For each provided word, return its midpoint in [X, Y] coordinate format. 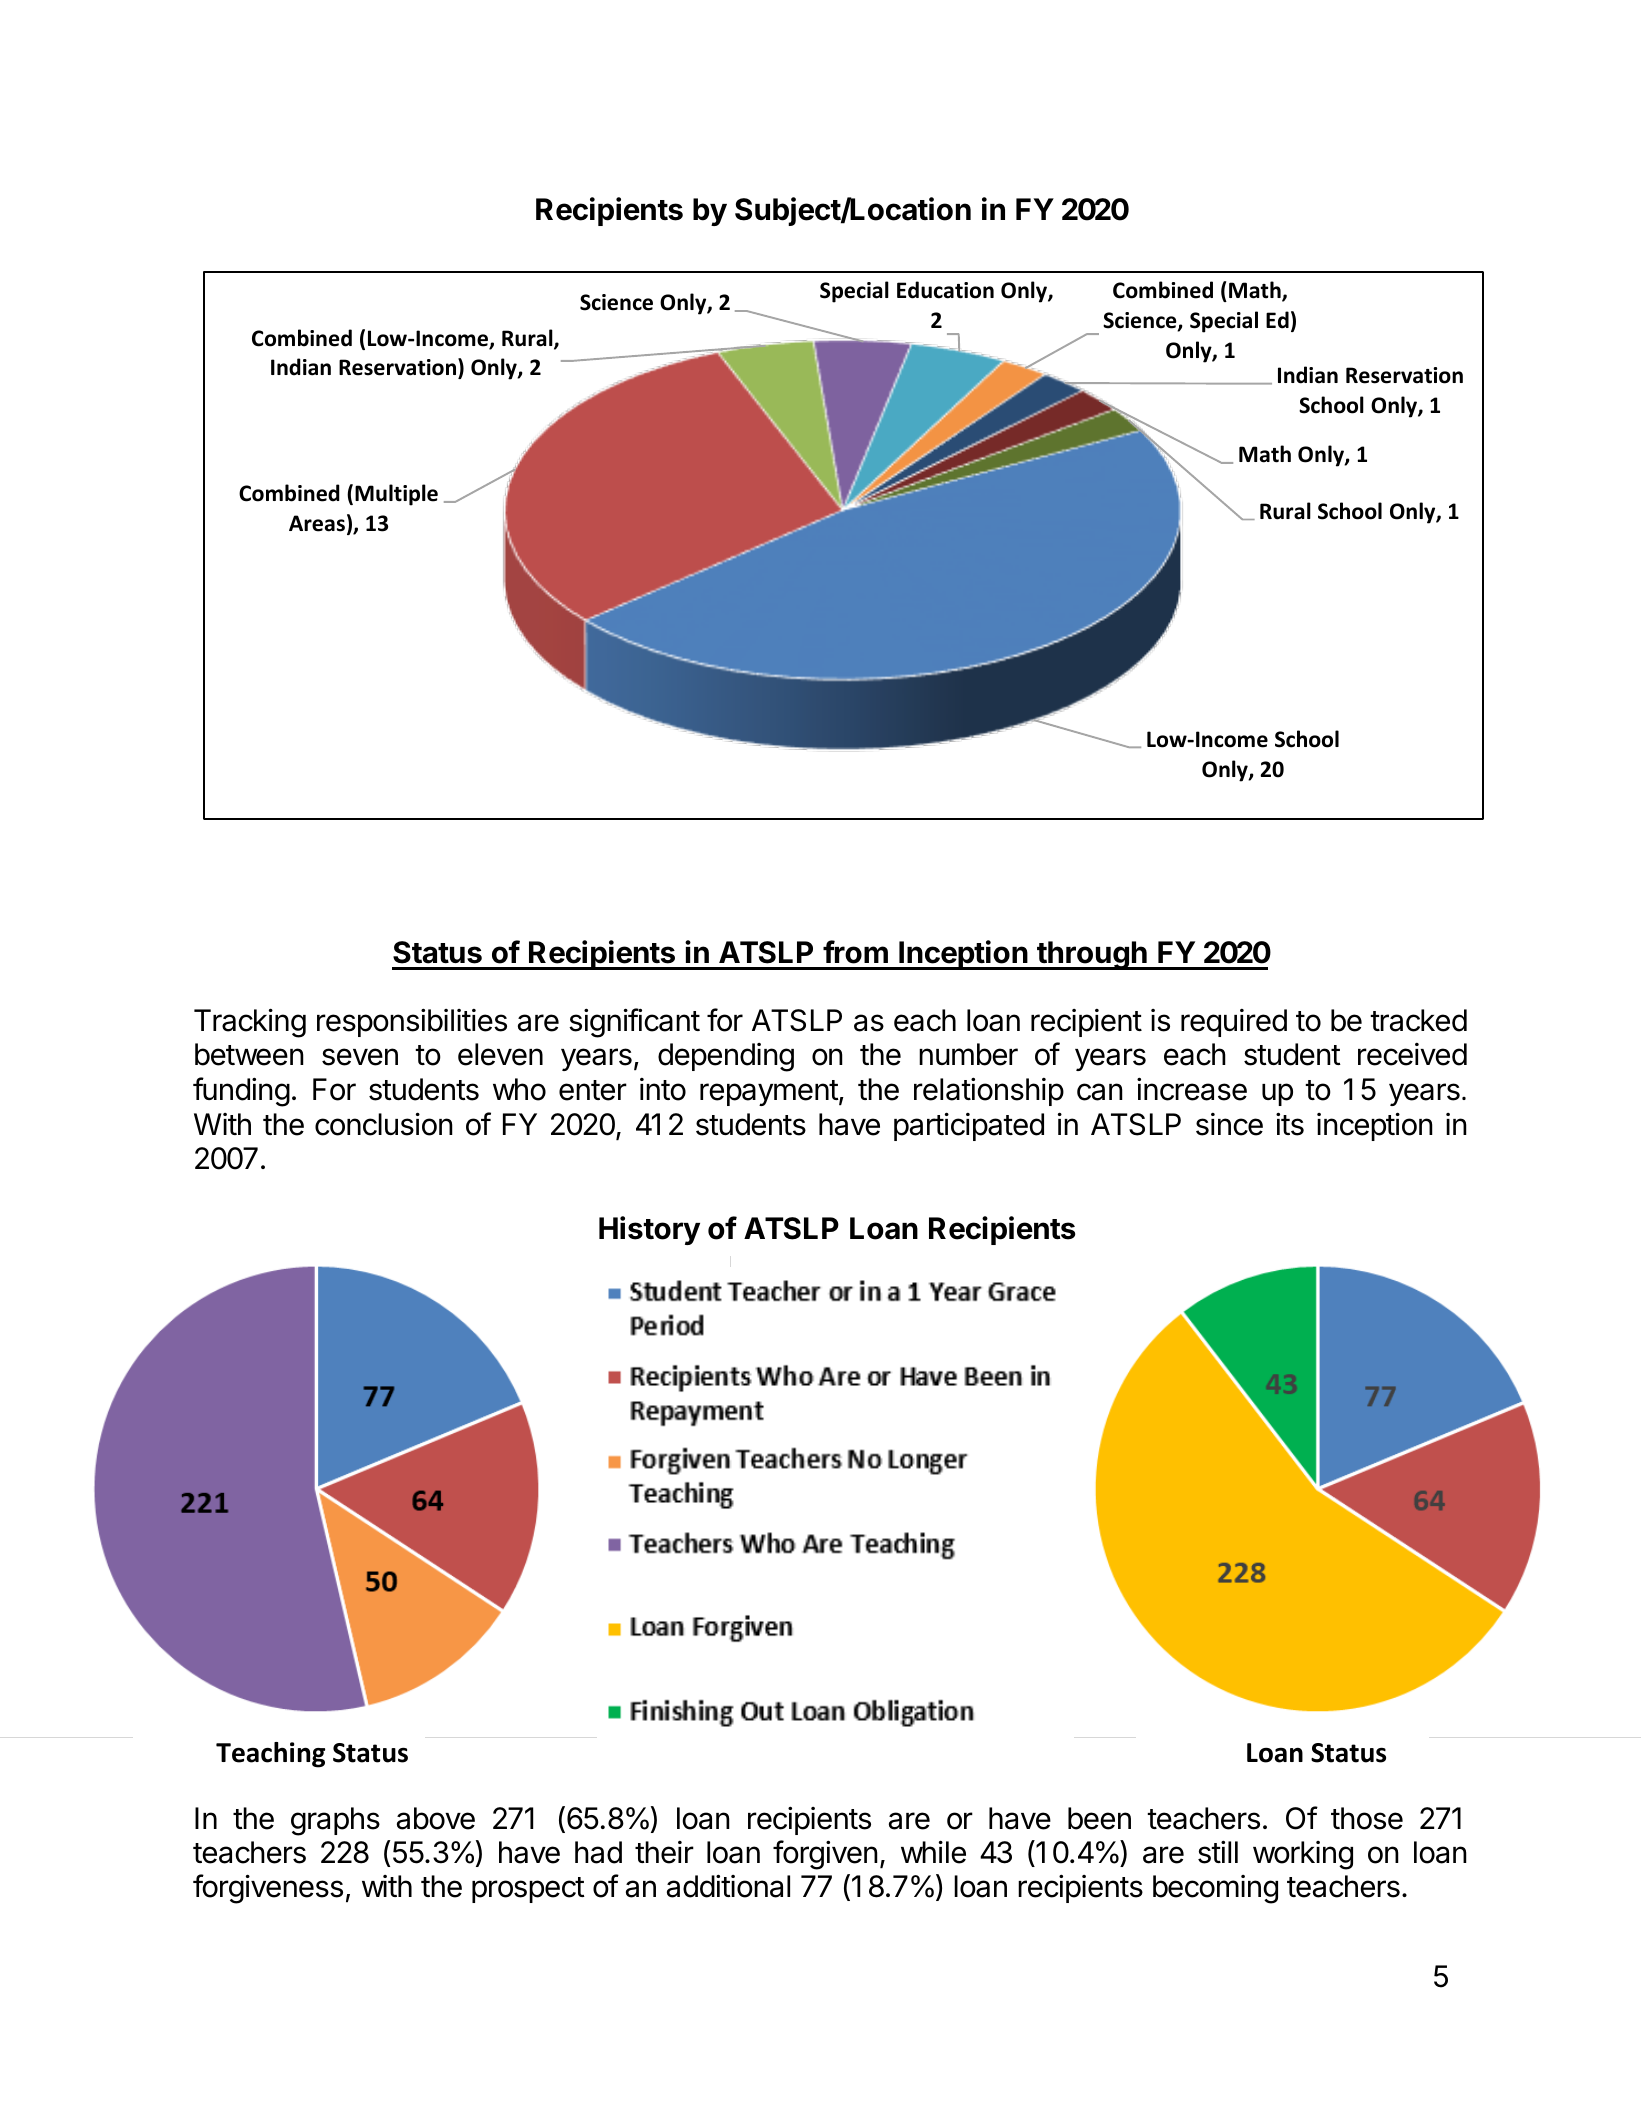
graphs [335, 1821]
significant [634, 1023]
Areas [317, 523]
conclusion [384, 1124]
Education [945, 290]
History [649, 1230]
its [1290, 1124]
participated [969, 1126]
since [1229, 1124]
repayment [769, 1093]
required [1234, 1023]
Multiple [396, 495]
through [1092, 955]
